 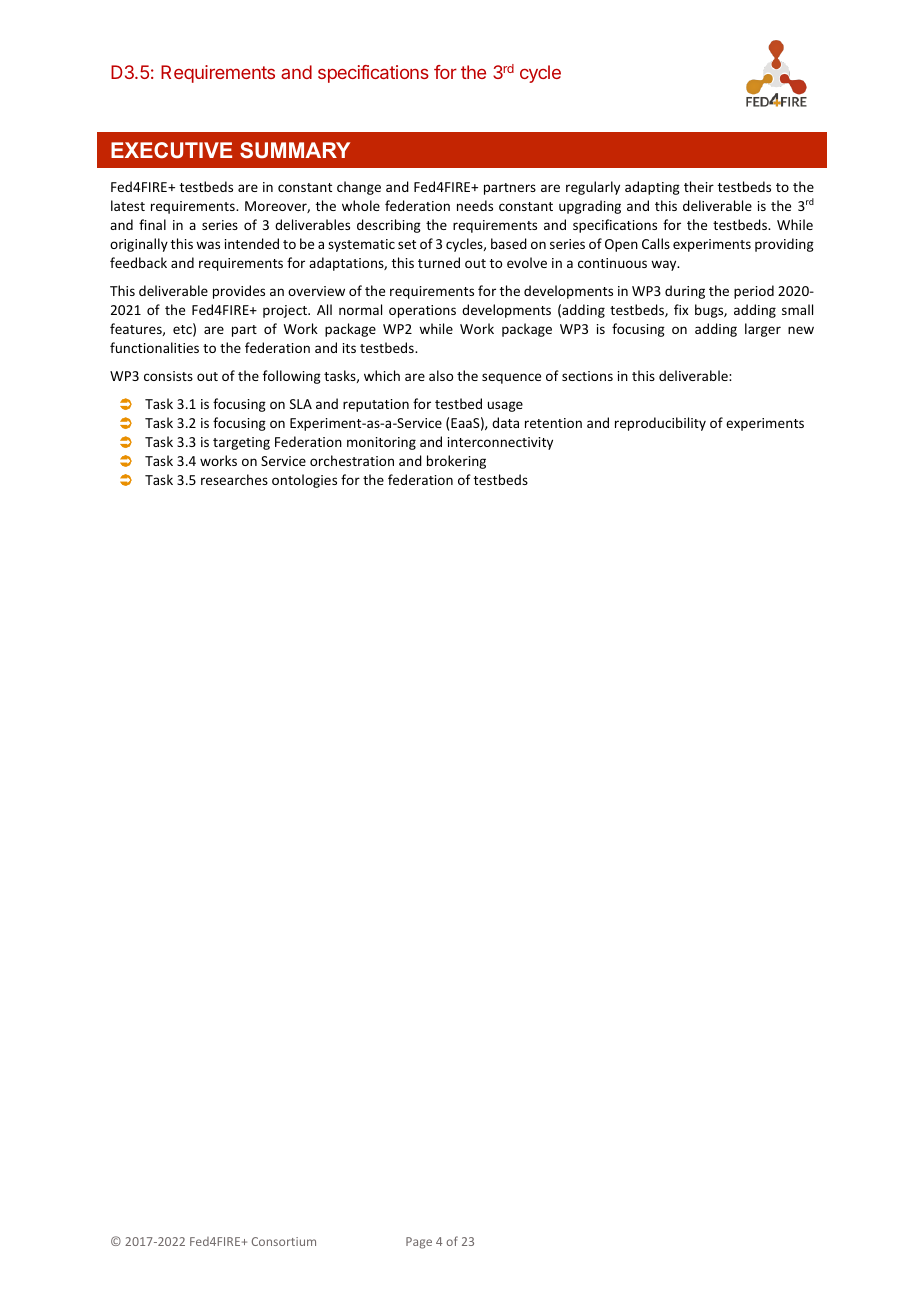 What do you see at coordinates (699, 186) in the document?
I see `their` at bounding box center [699, 186].
